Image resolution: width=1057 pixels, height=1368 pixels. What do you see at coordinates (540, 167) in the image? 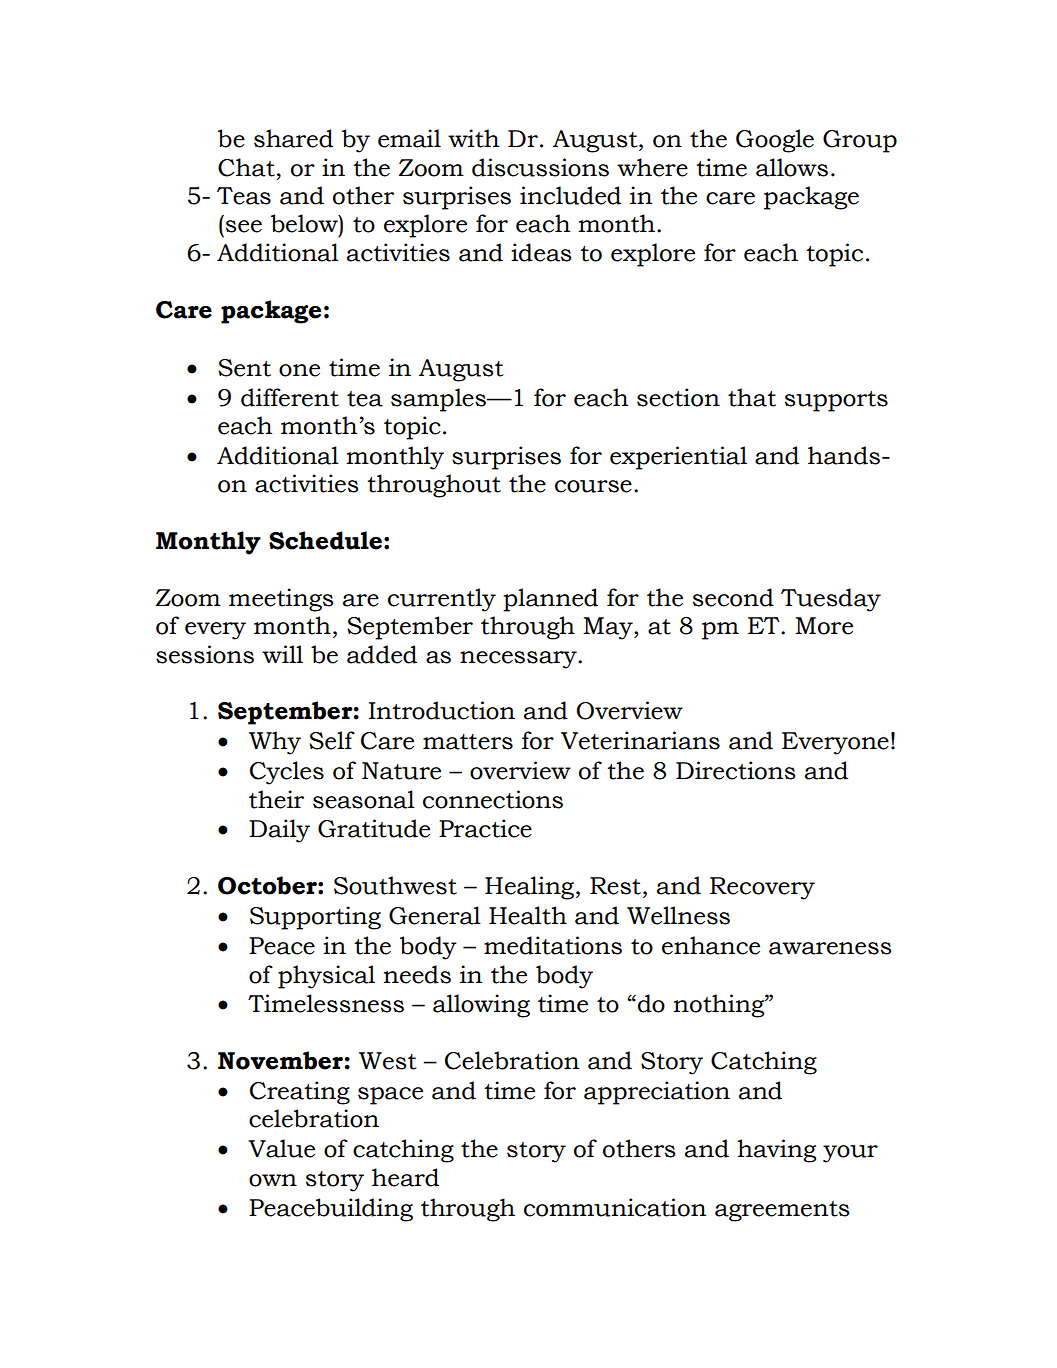
I see `discussions` at bounding box center [540, 167].
